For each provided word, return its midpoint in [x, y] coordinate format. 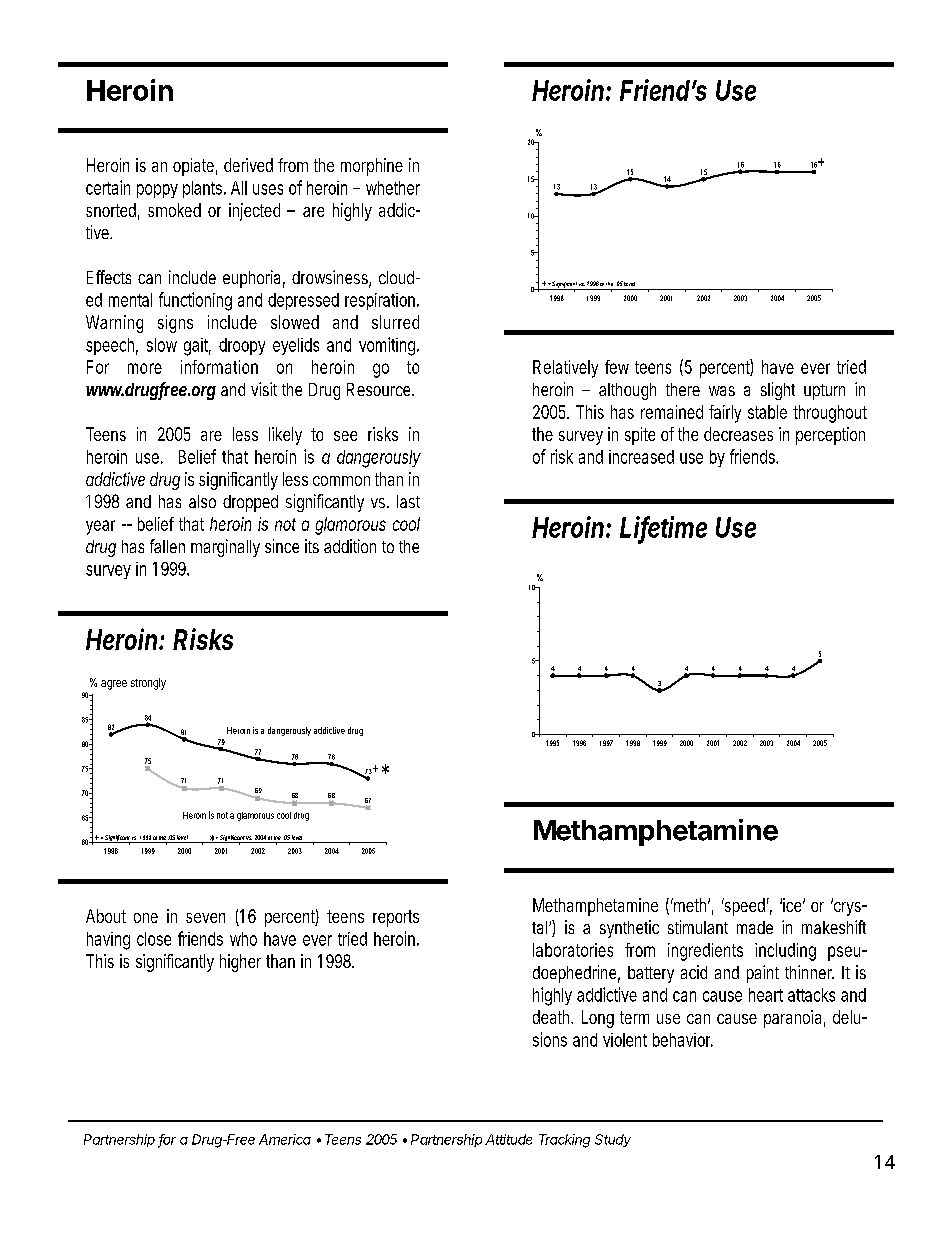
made [755, 927]
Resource [380, 389]
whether [393, 188]
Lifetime [663, 528]
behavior [683, 1040]
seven [205, 918]
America [285, 1139]
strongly [148, 684]
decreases [738, 434]
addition [350, 546]
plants [204, 189]
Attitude [508, 1139]
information [219, 367]
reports [396, 918]
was [722, 391]
